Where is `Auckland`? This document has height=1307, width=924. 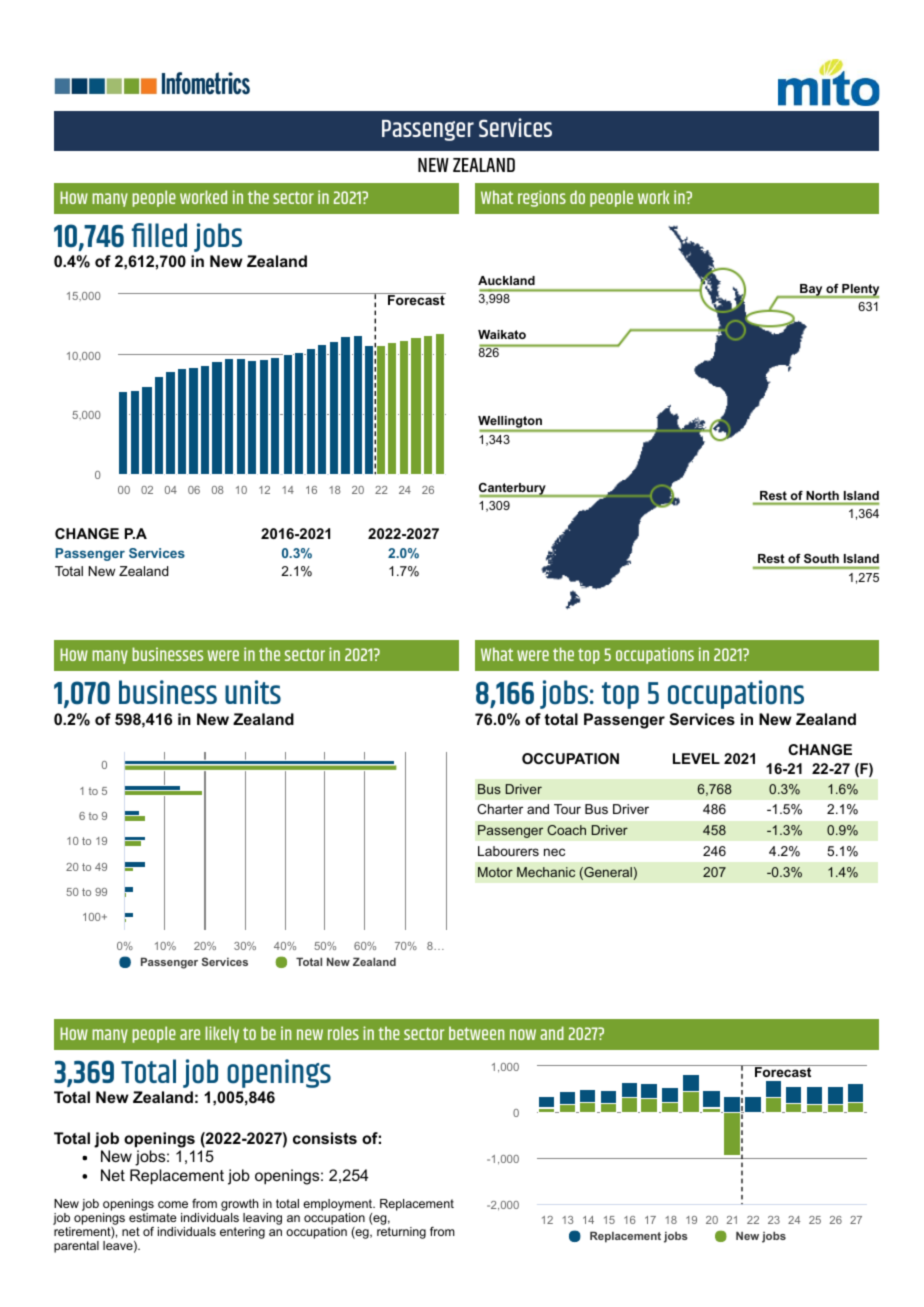 Auckland is located at coordinates (506, 280).
